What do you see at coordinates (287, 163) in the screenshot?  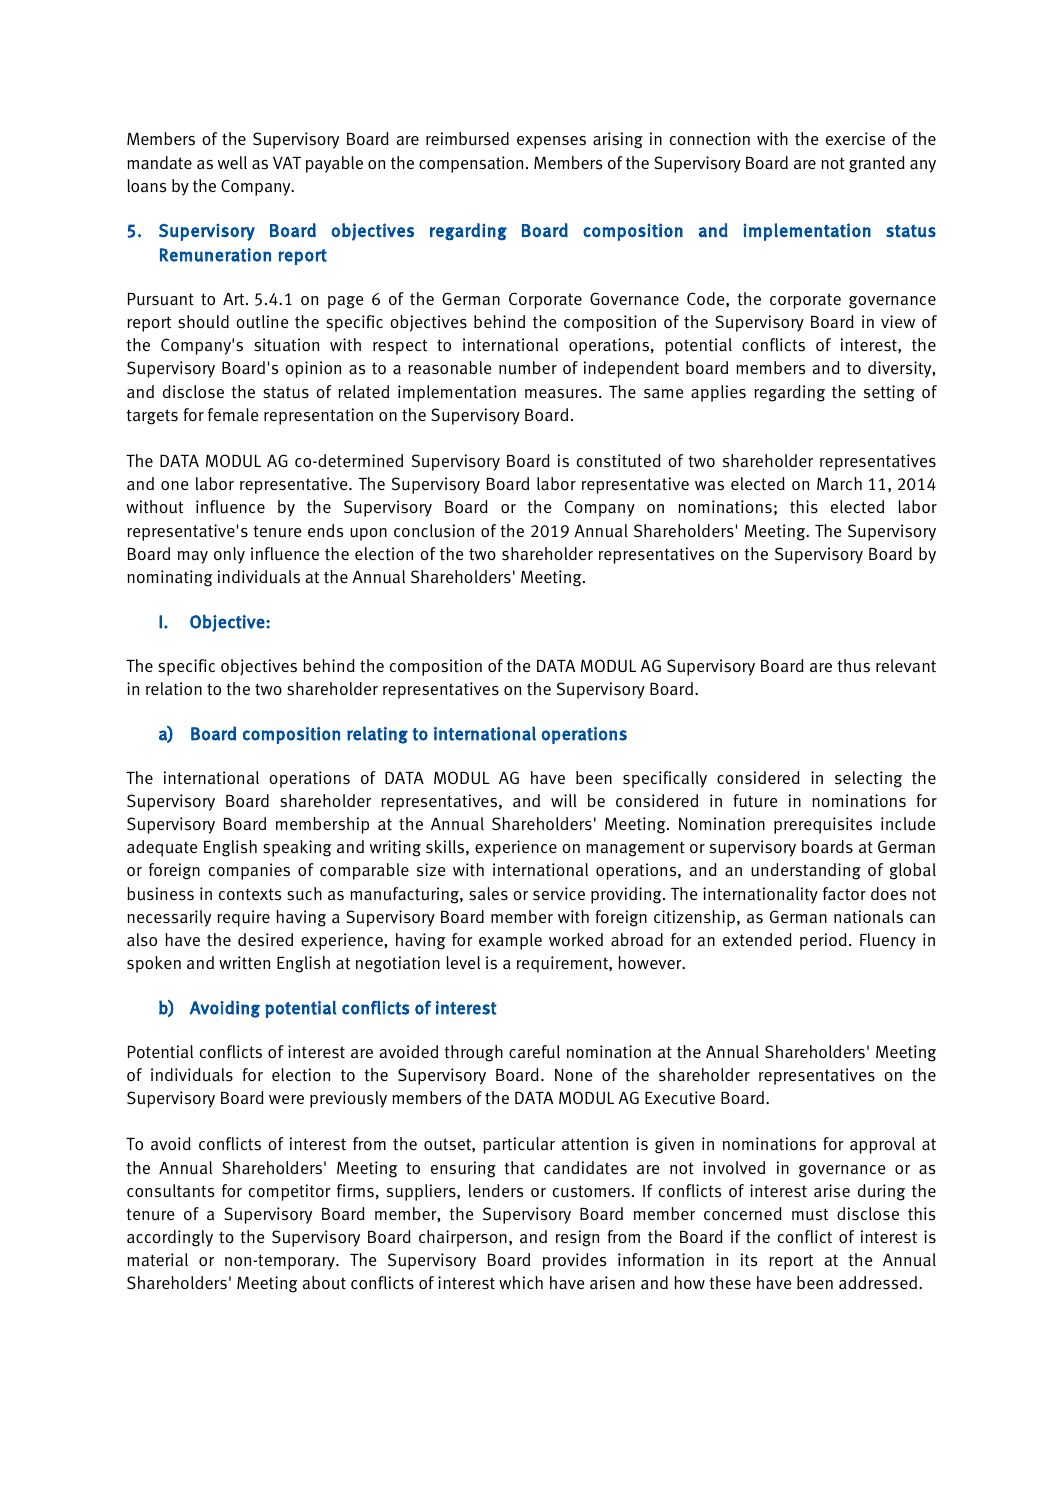 I see `VAT` at bounding box center [287, 163].
